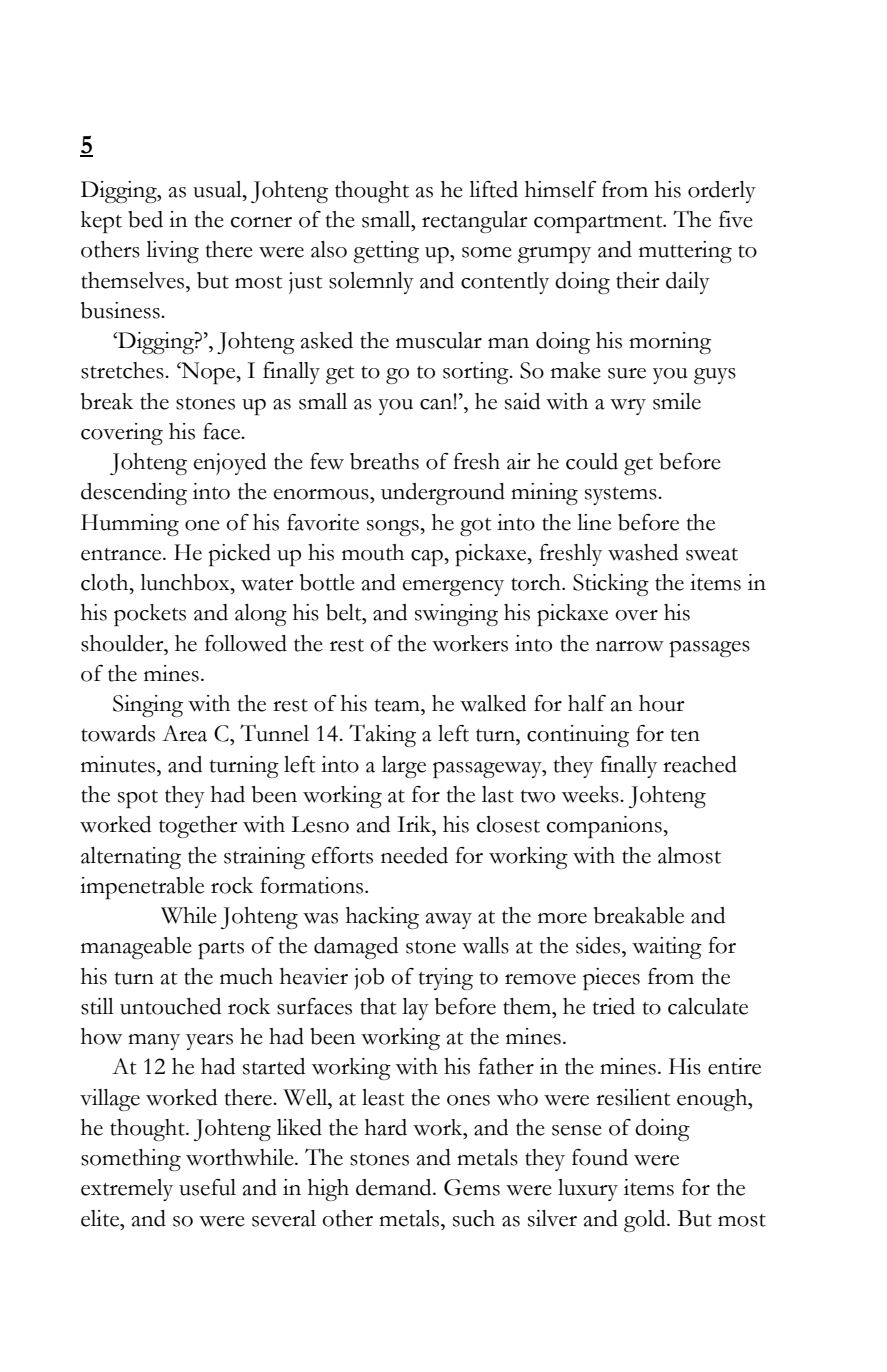  What do you see at coordinates (662, 703) in the screenshot?
I see `hour` at bounding box center [662, 703].
